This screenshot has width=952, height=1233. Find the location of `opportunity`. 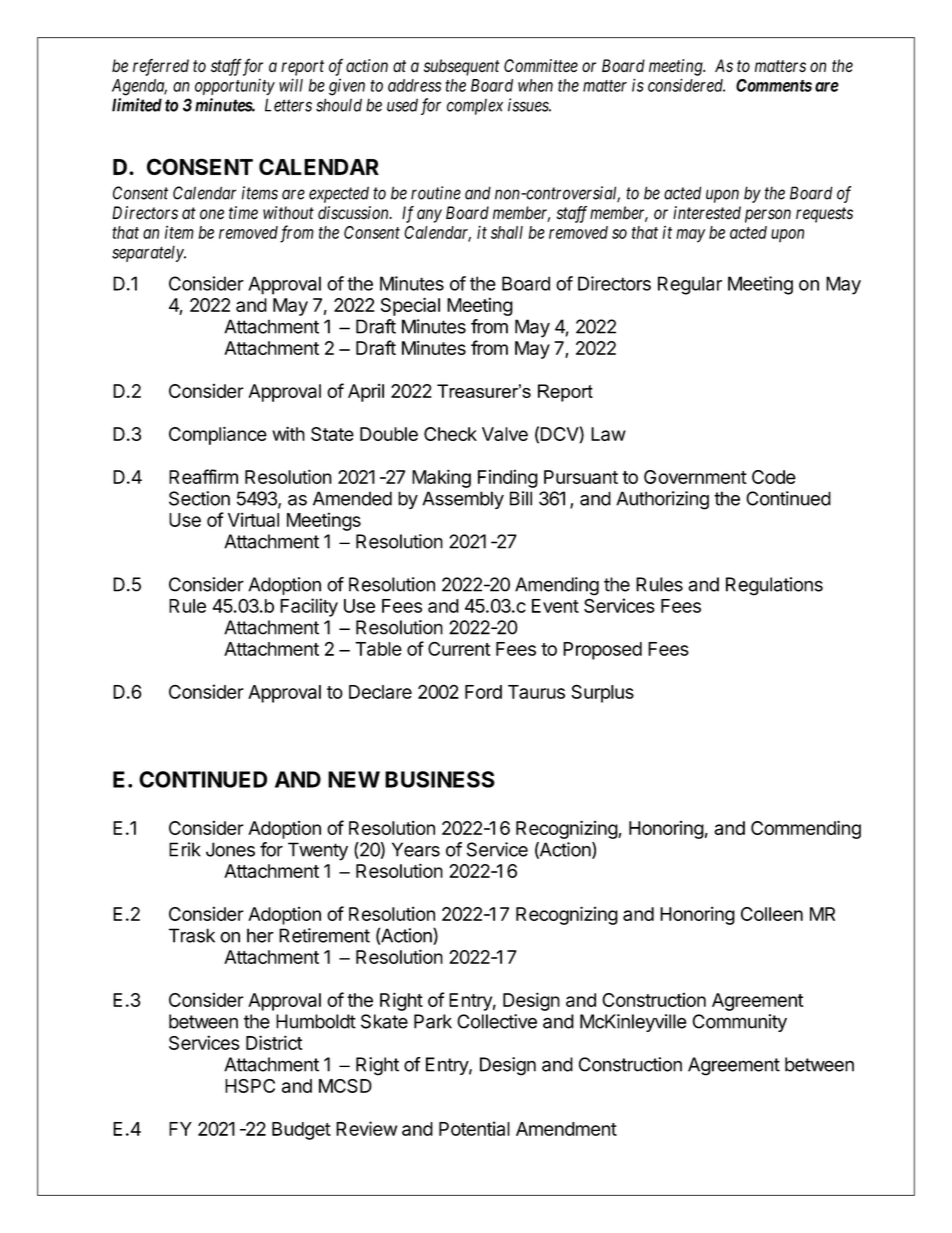

opportunity is located at coordinates (235, 86).
